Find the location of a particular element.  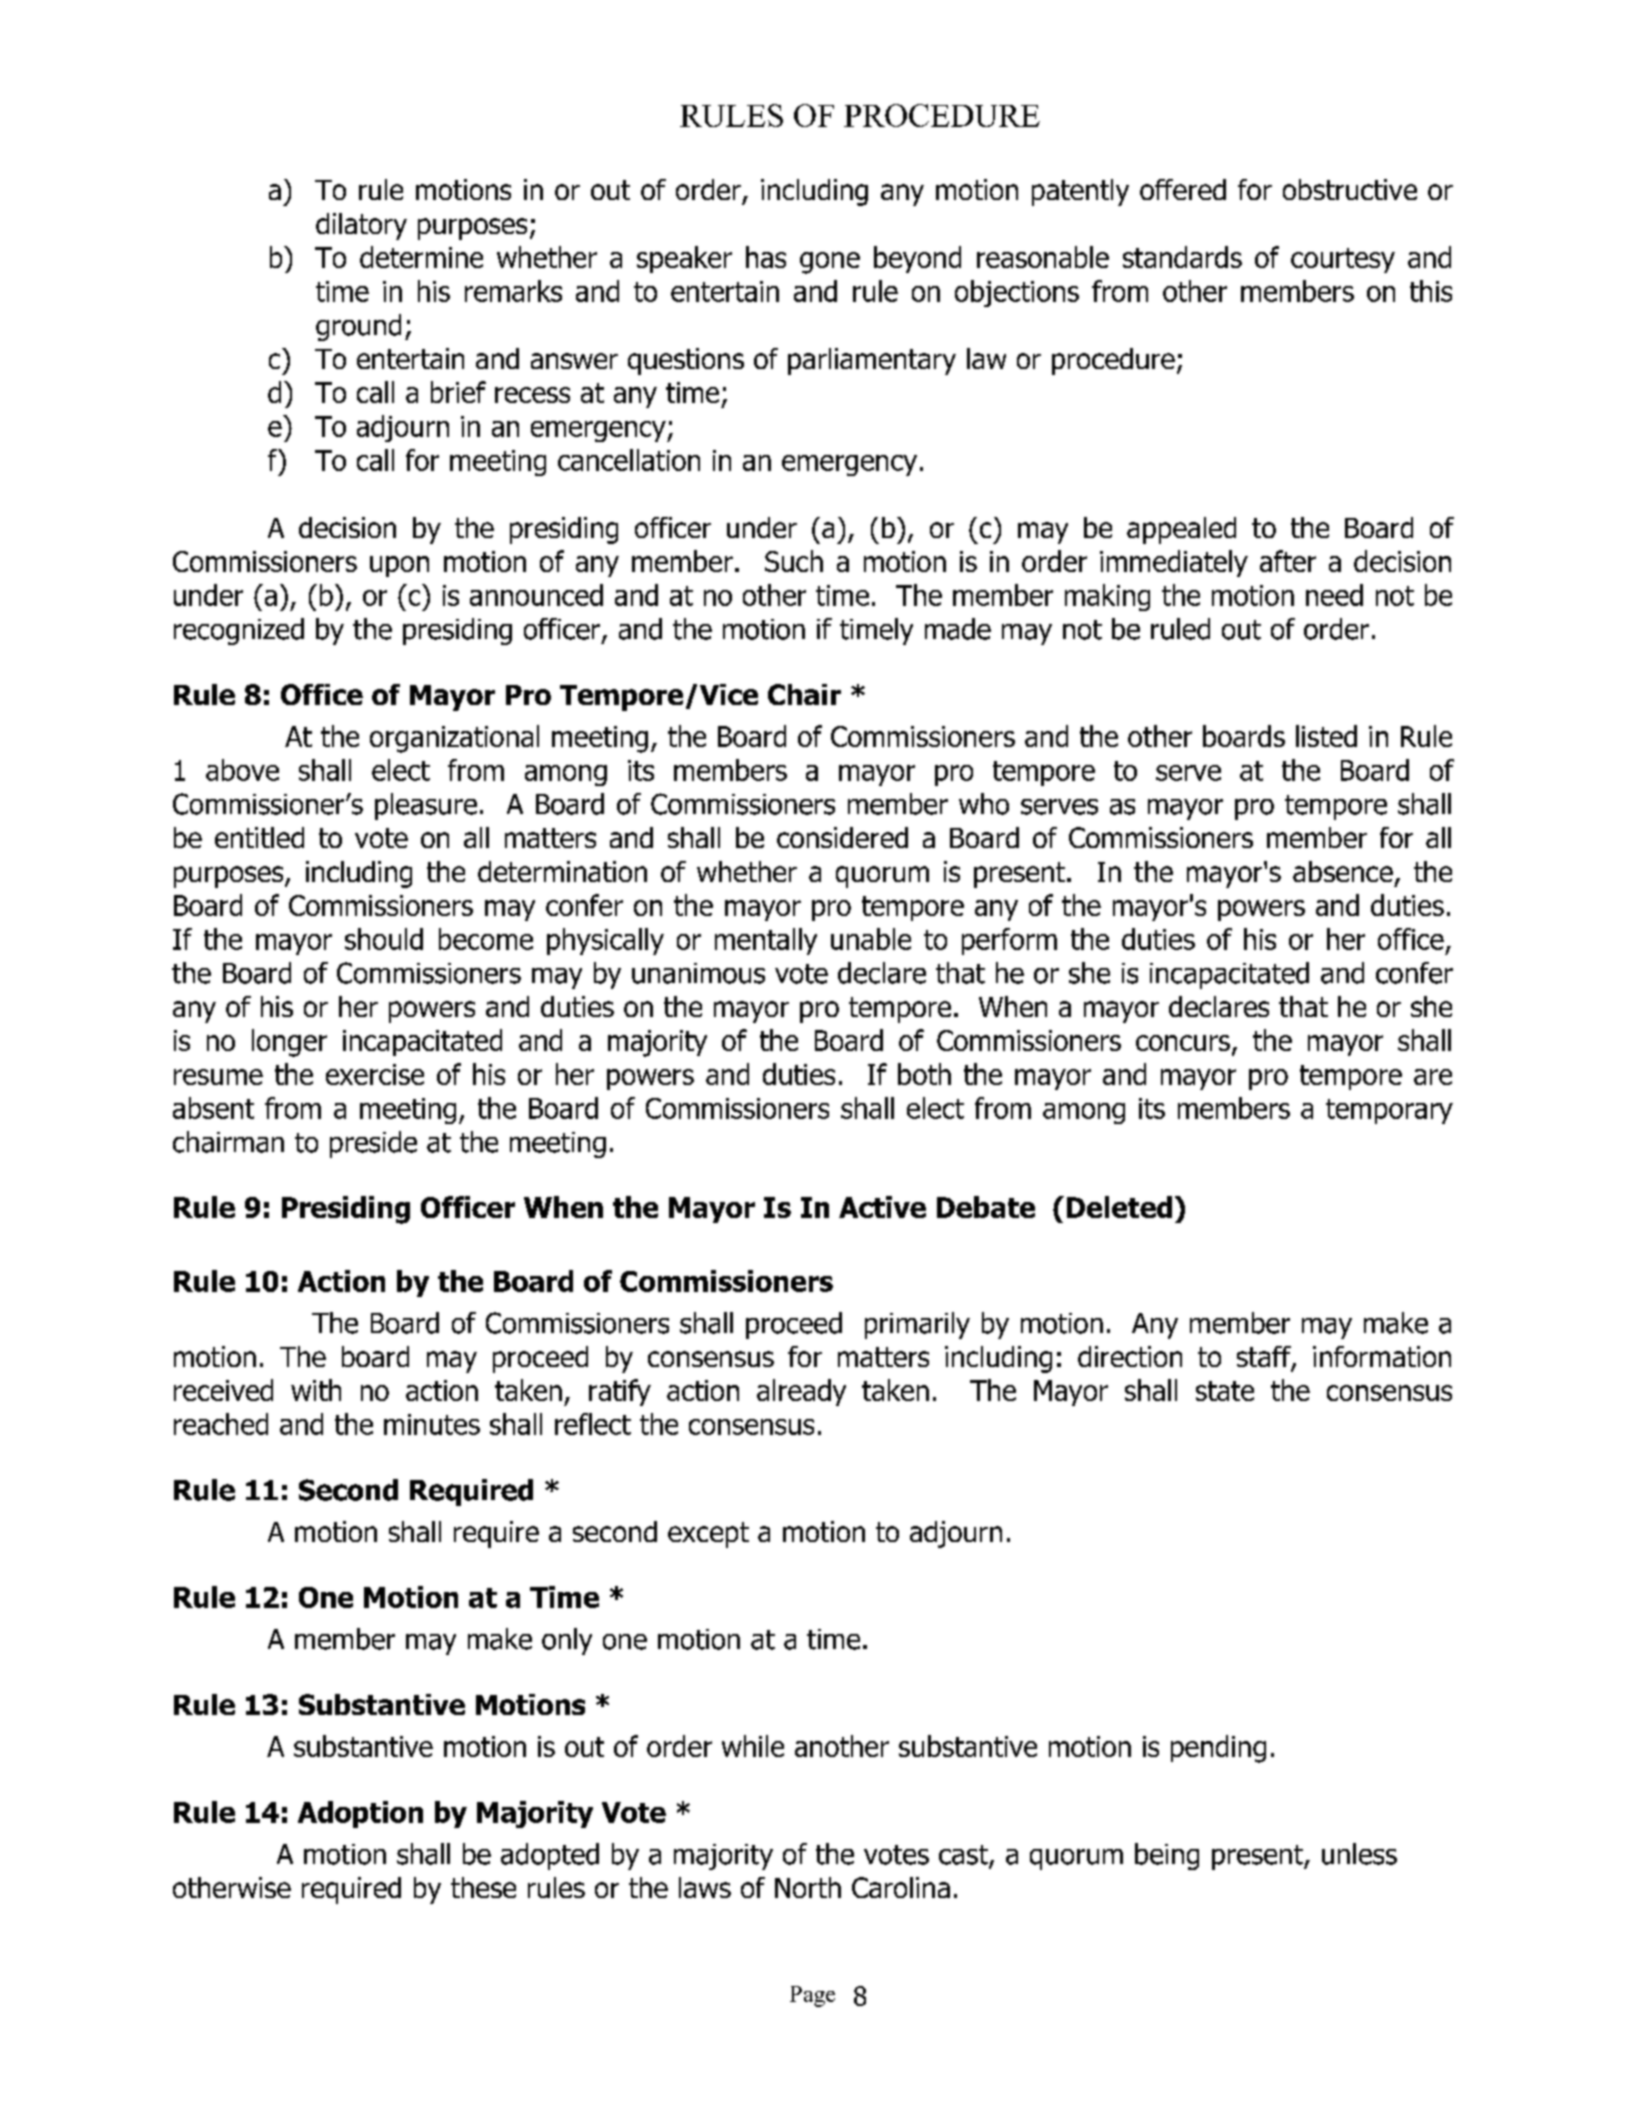

courtesy is located at coordinates (1343, 260).
